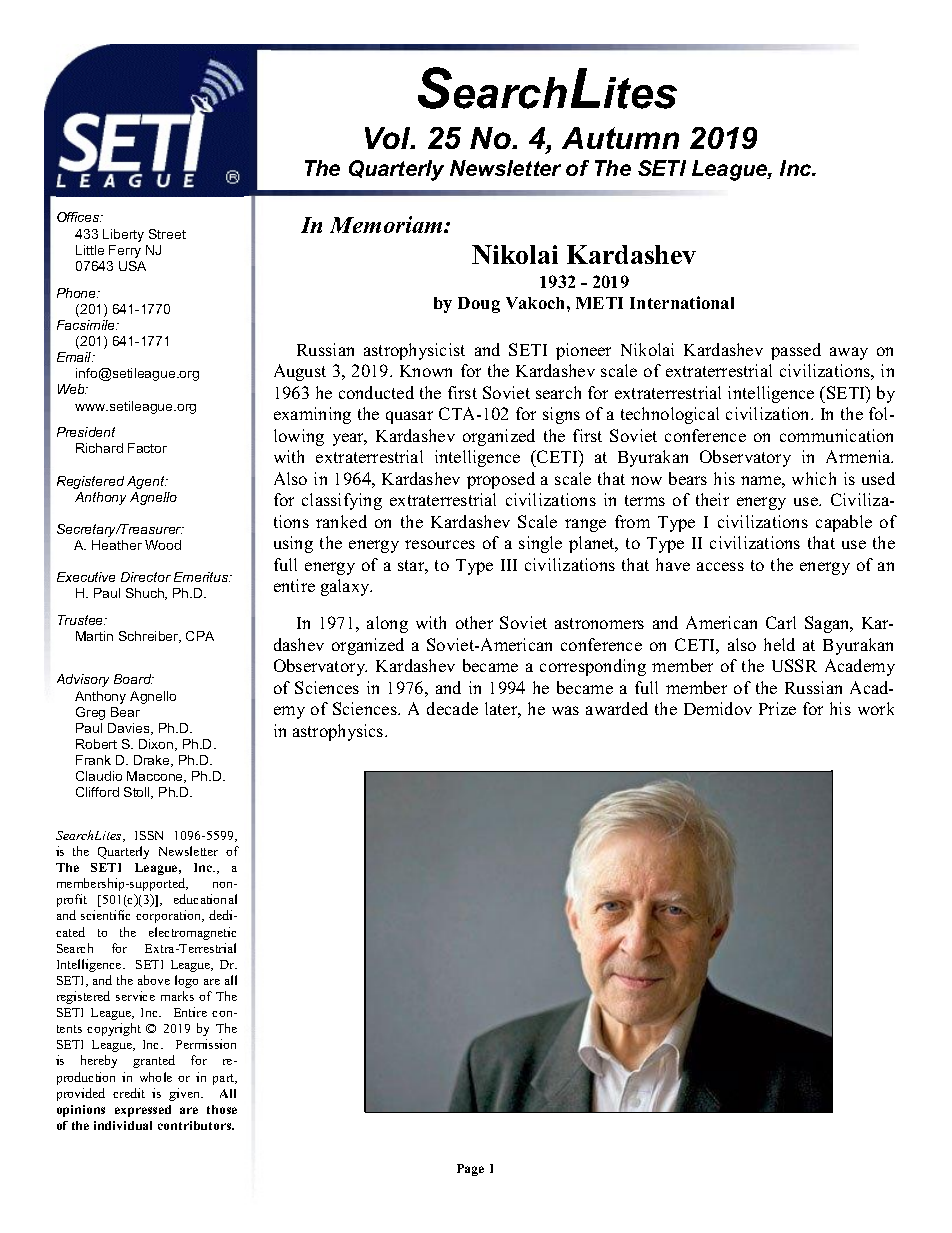 The width and height of the screenshot is (952, 1233). What do you see at coordinates (452, 708) in the screenshot?
I see `decade` at bounding box center [452, 708].
